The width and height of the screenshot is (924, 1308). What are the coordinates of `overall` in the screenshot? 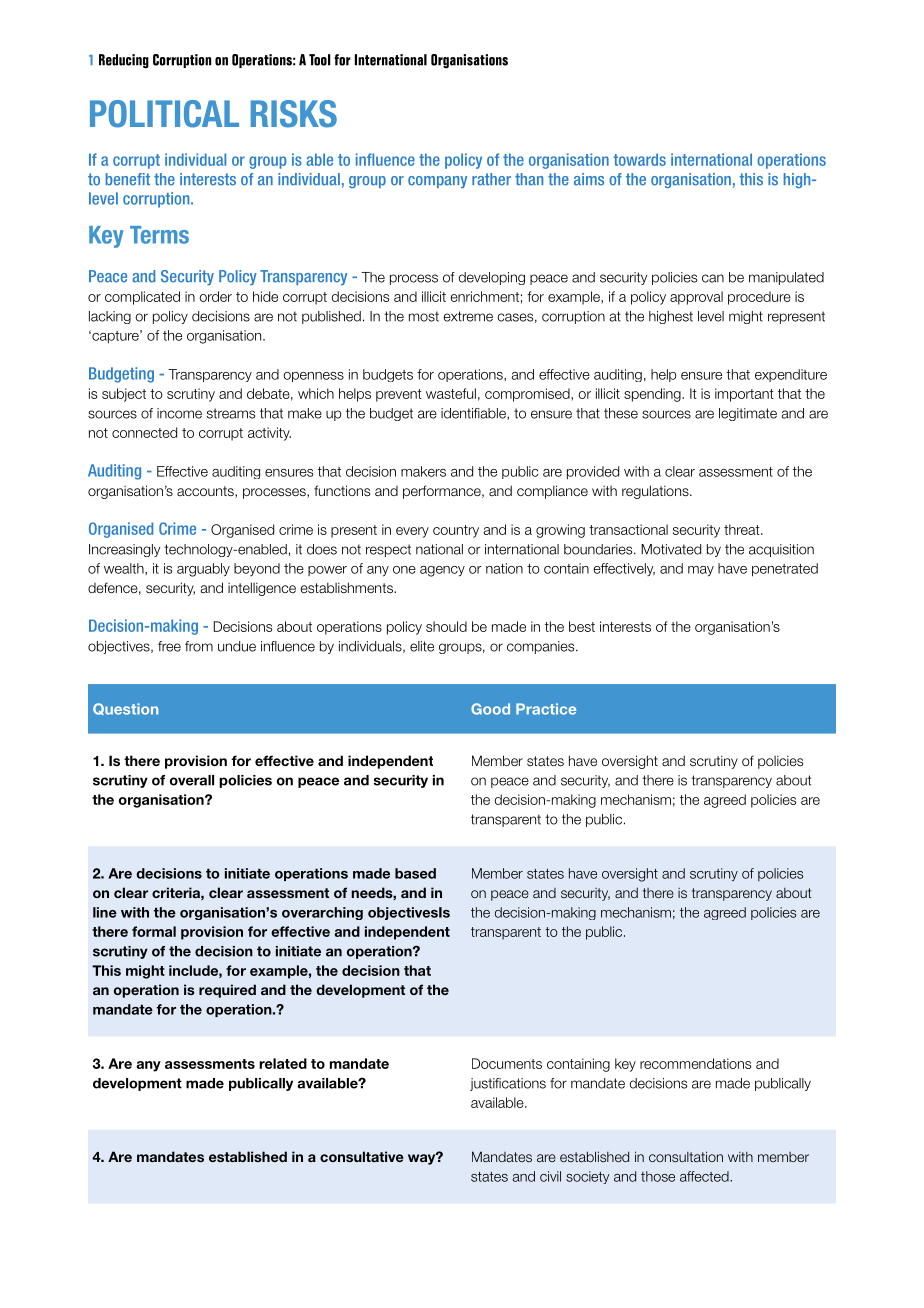 It's located at (192, 780).
